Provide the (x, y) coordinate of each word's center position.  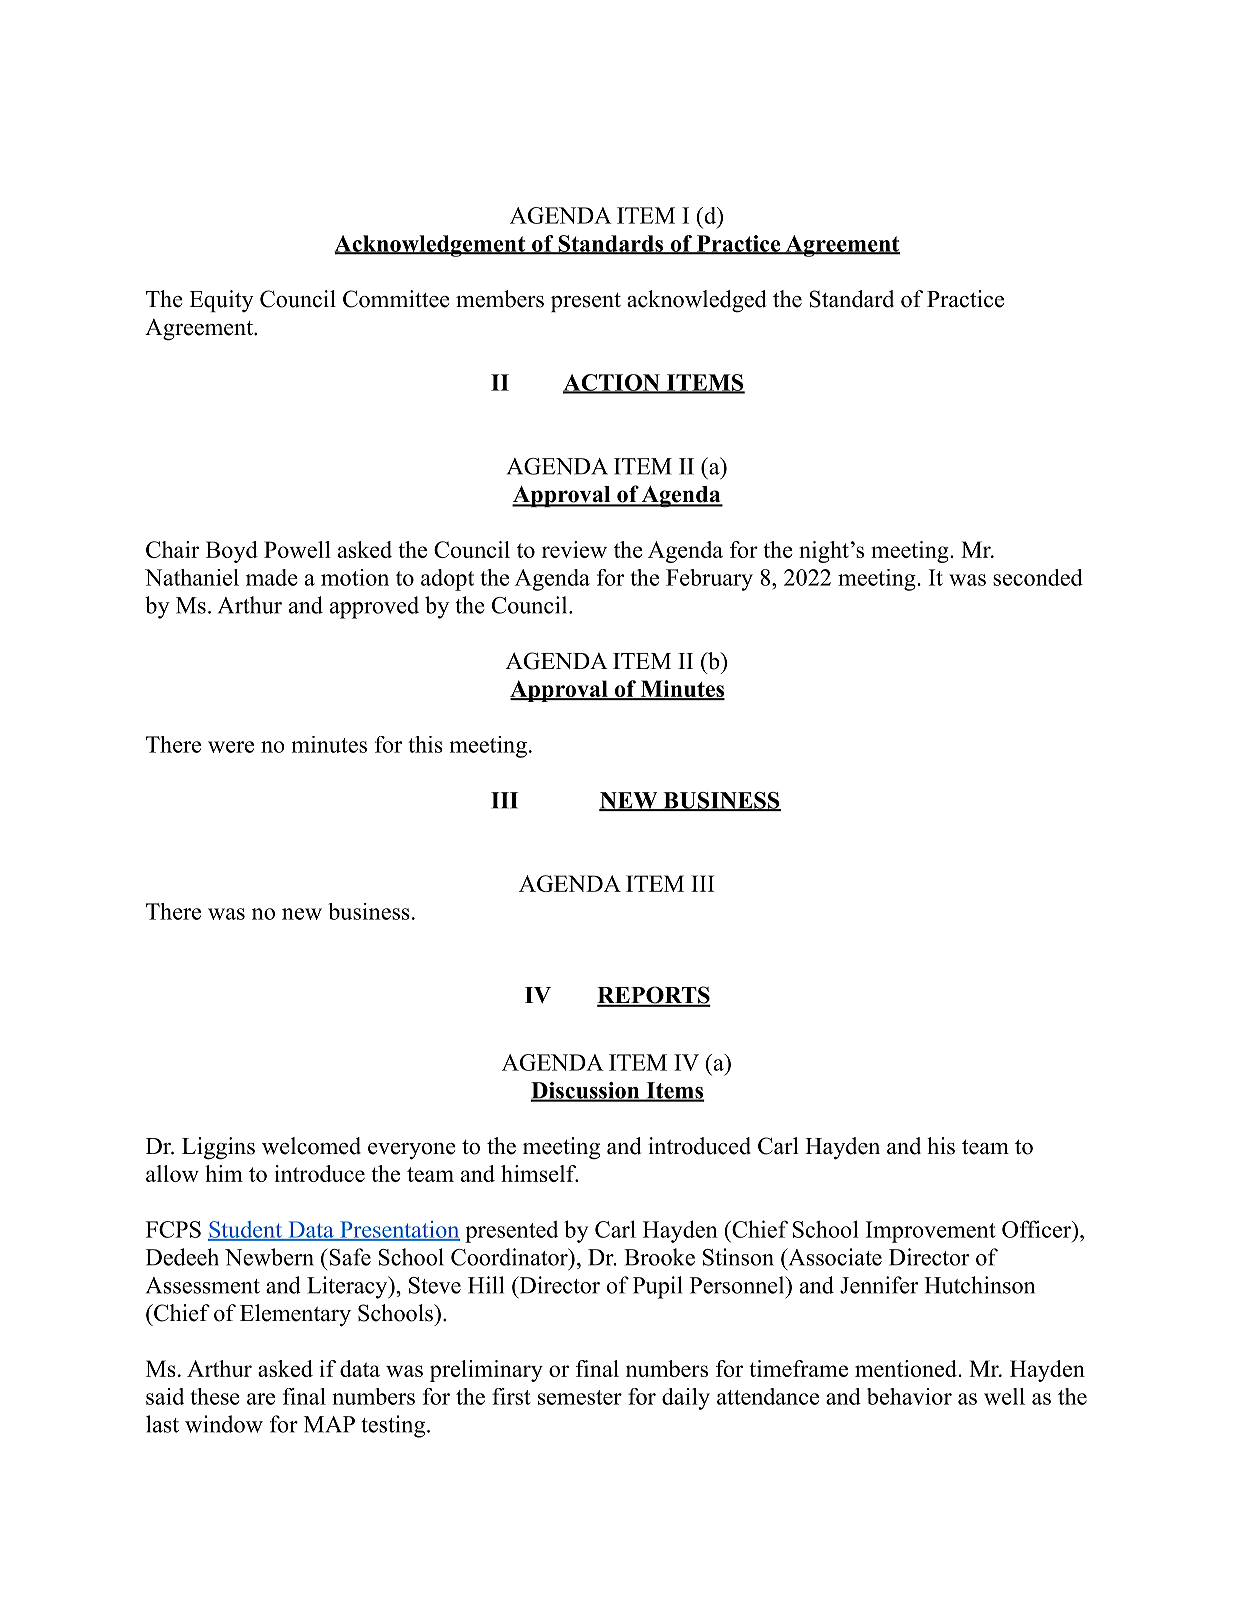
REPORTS (654, 996)
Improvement (931, 1232)
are (261, 1399)
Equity (221, 301)
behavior (909, 1396)
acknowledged (697, 301)
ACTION (612, 383)
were (231, 747)
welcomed (311, 1146)
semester (580, 1397)
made (272, 577)
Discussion (586, 1091)
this (425, 744)
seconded (1038, 577)
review (574, 549)
